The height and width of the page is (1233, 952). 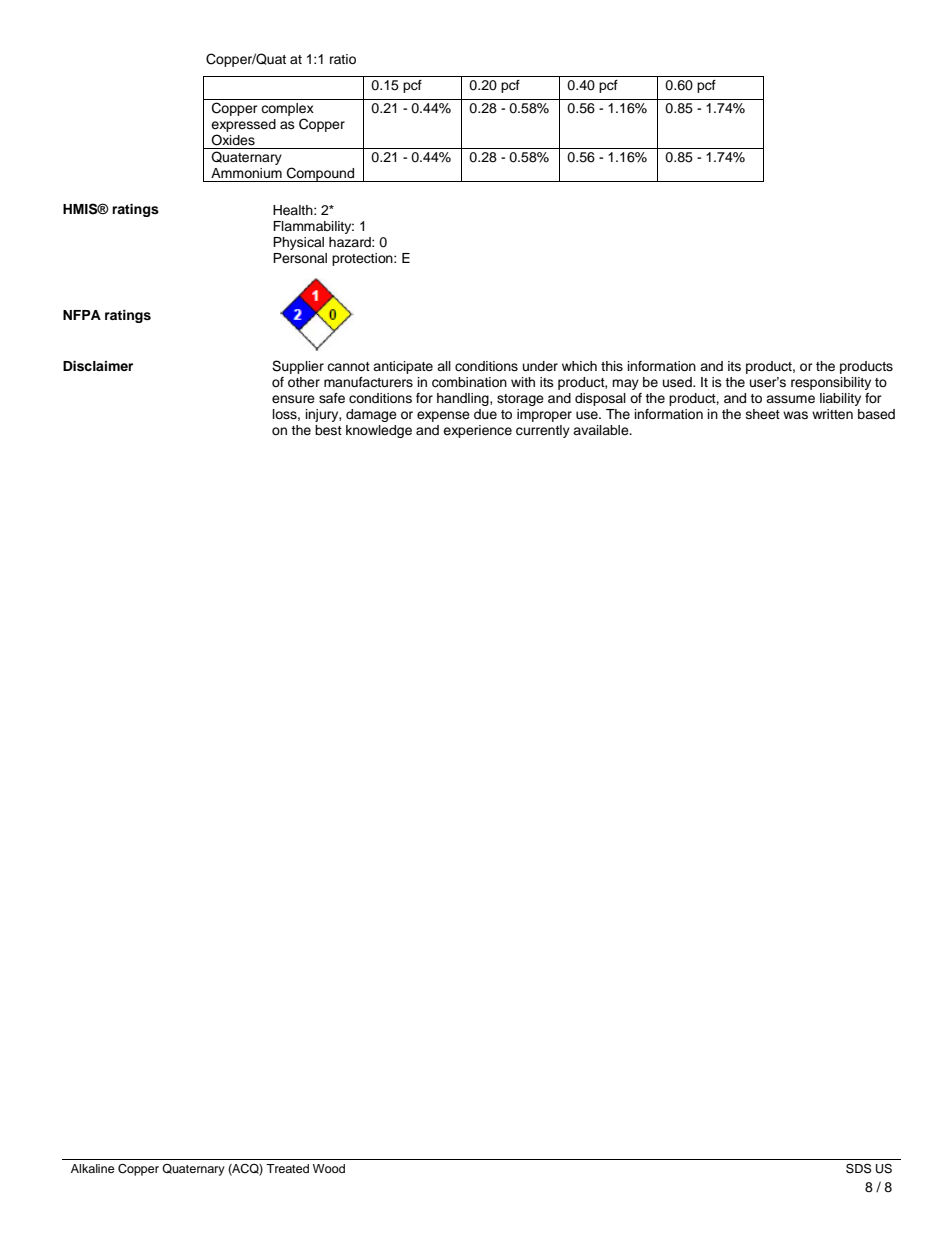 I want to click on Alkaline, so click(x=93, y=1168).
